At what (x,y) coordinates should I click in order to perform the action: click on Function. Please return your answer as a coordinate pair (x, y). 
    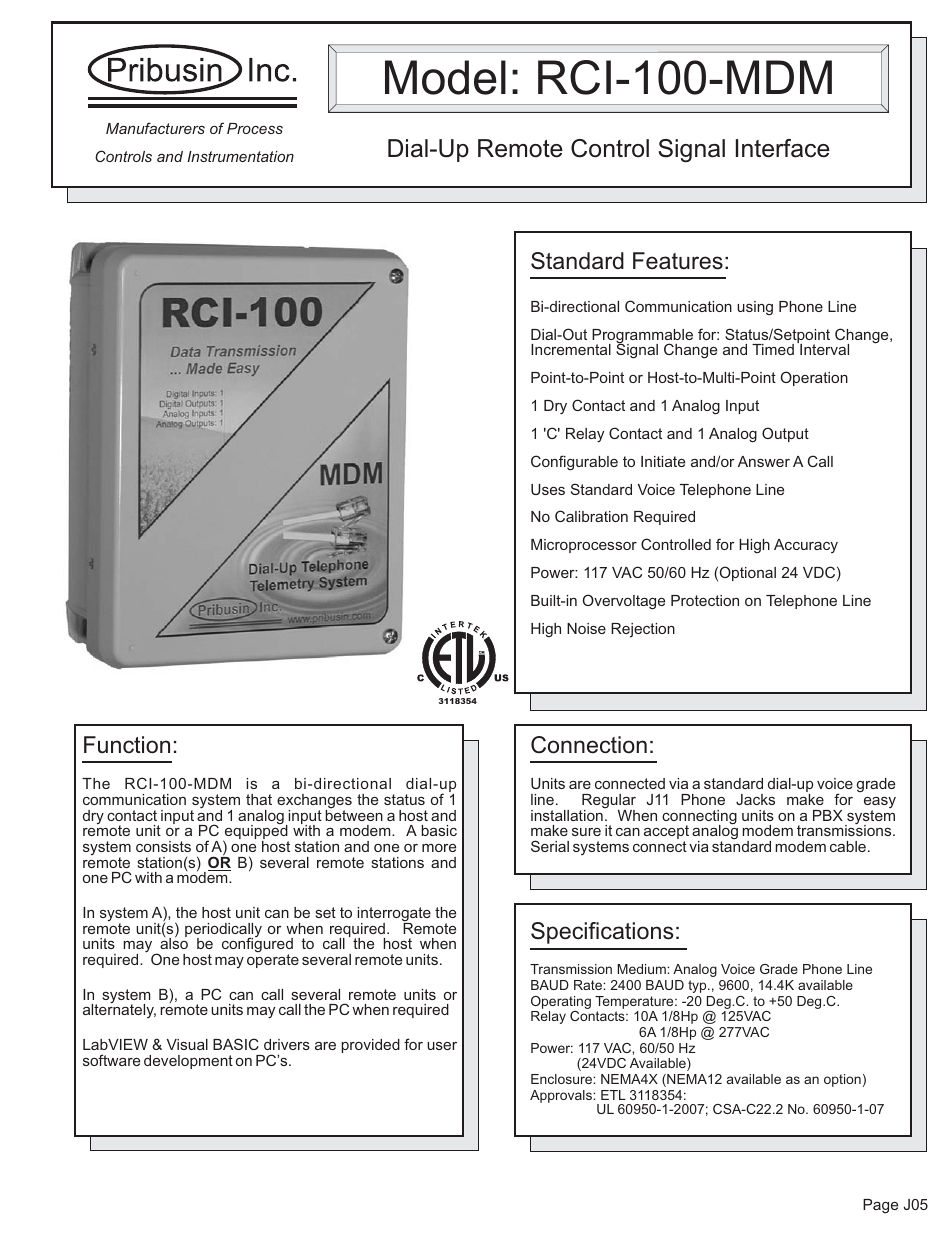
    Looking at the image, I should click on (127, 745).
